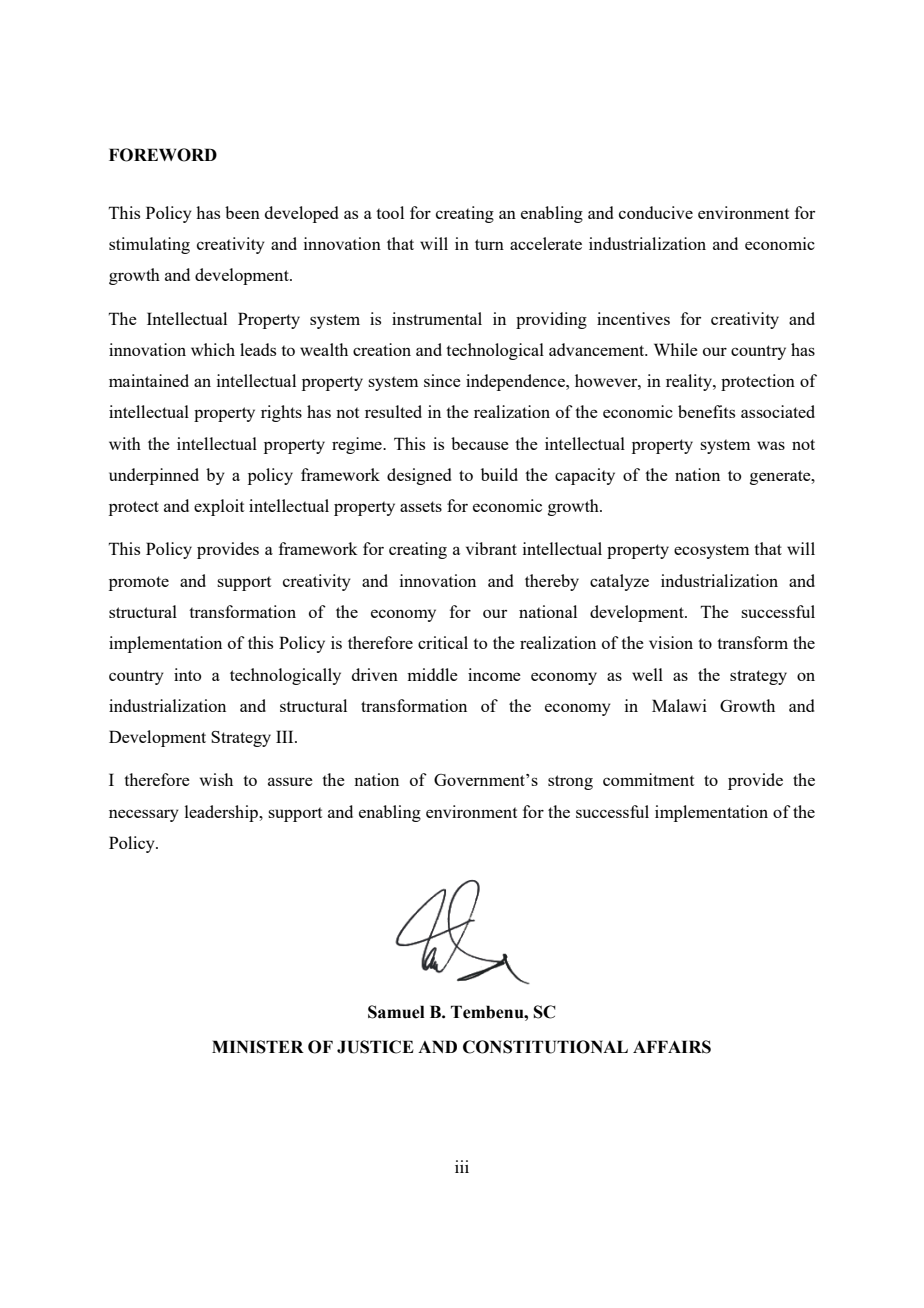 This screenshot has height=1308, width=924. Describe the element at coordinates (443, 642) in the screenshot. I see `critical` at that location.
